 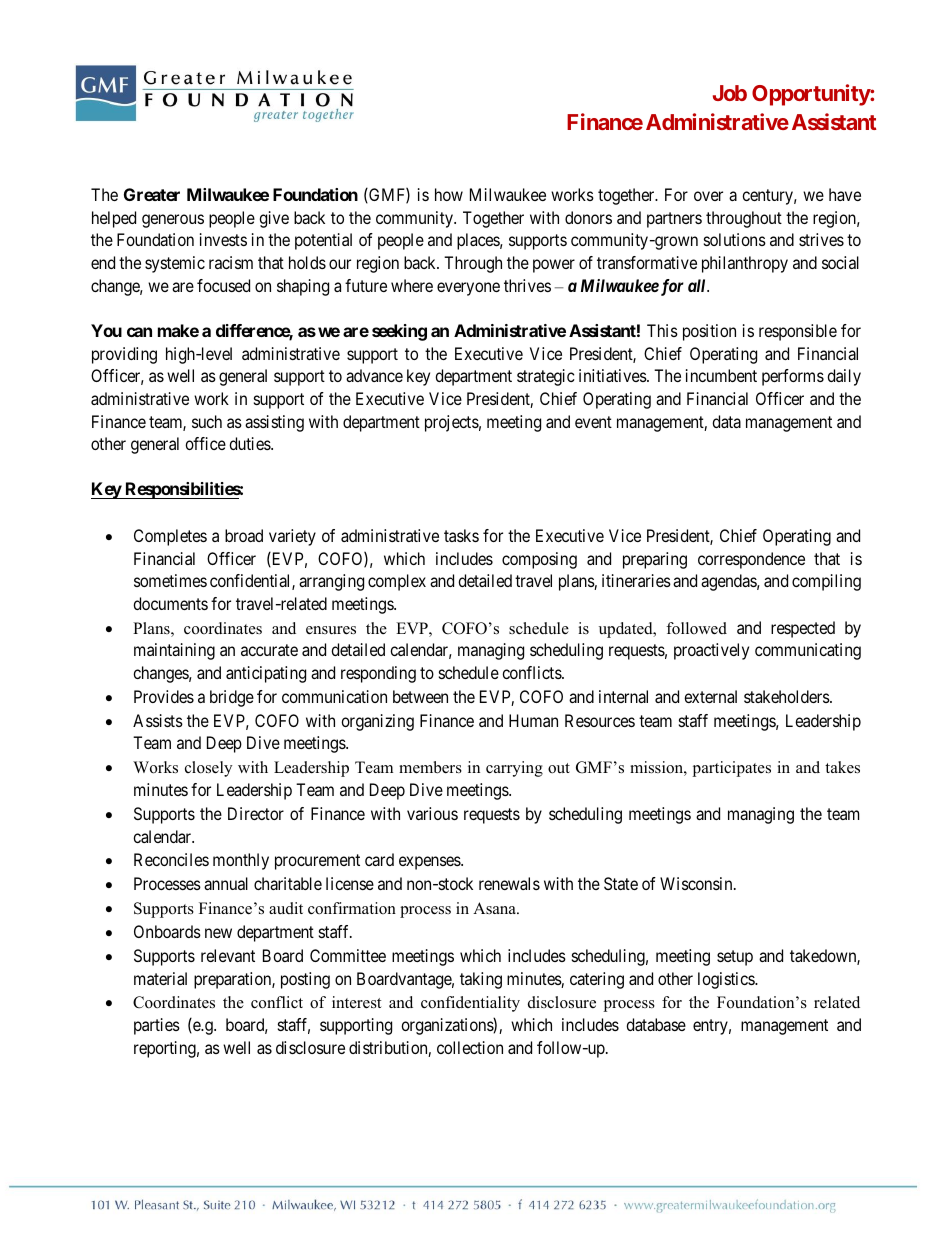 I want to click on parties, so click(x=157, y=1026).
